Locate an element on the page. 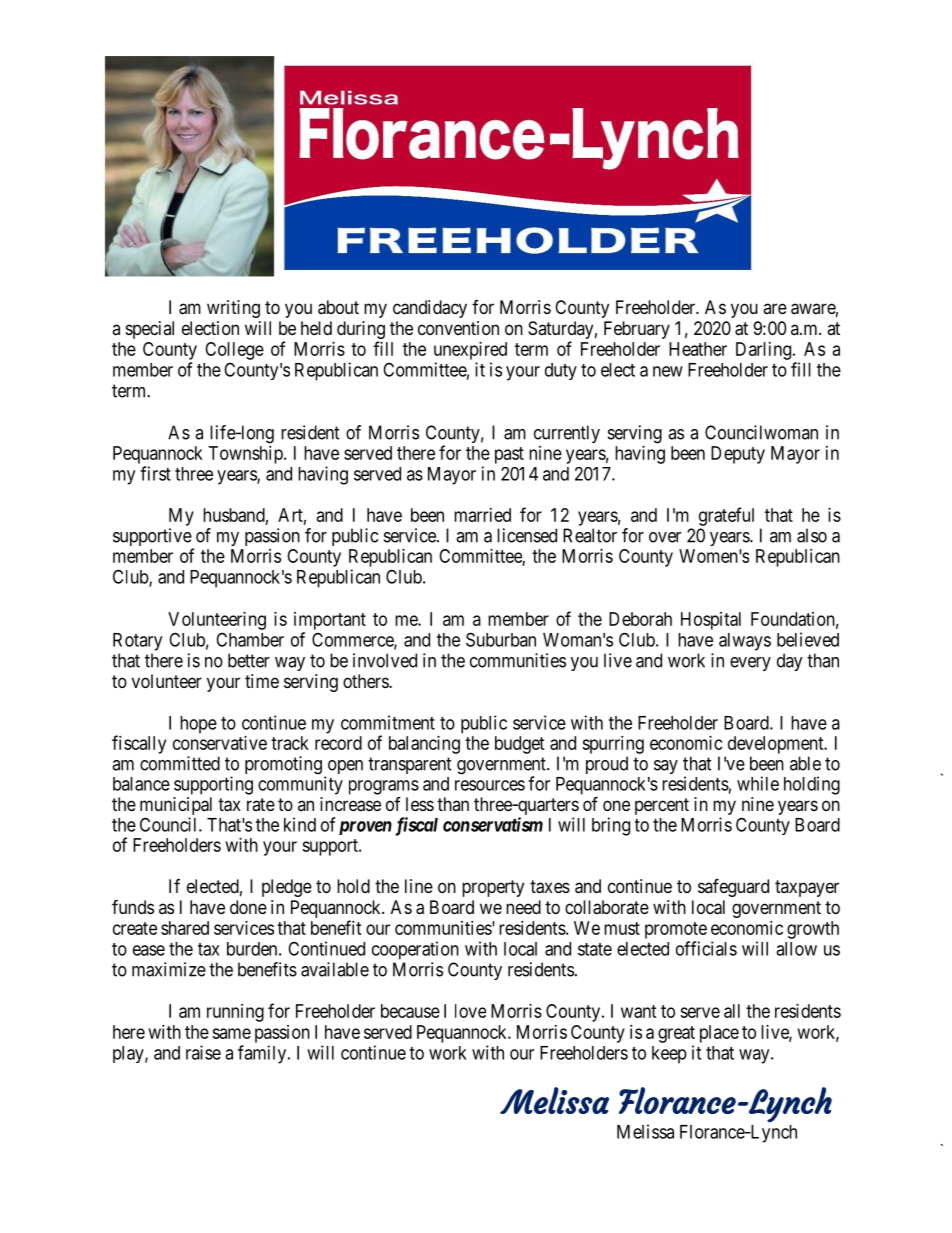 The image size is (952, 1233). Chamber is located at coordinates (250, 639).
